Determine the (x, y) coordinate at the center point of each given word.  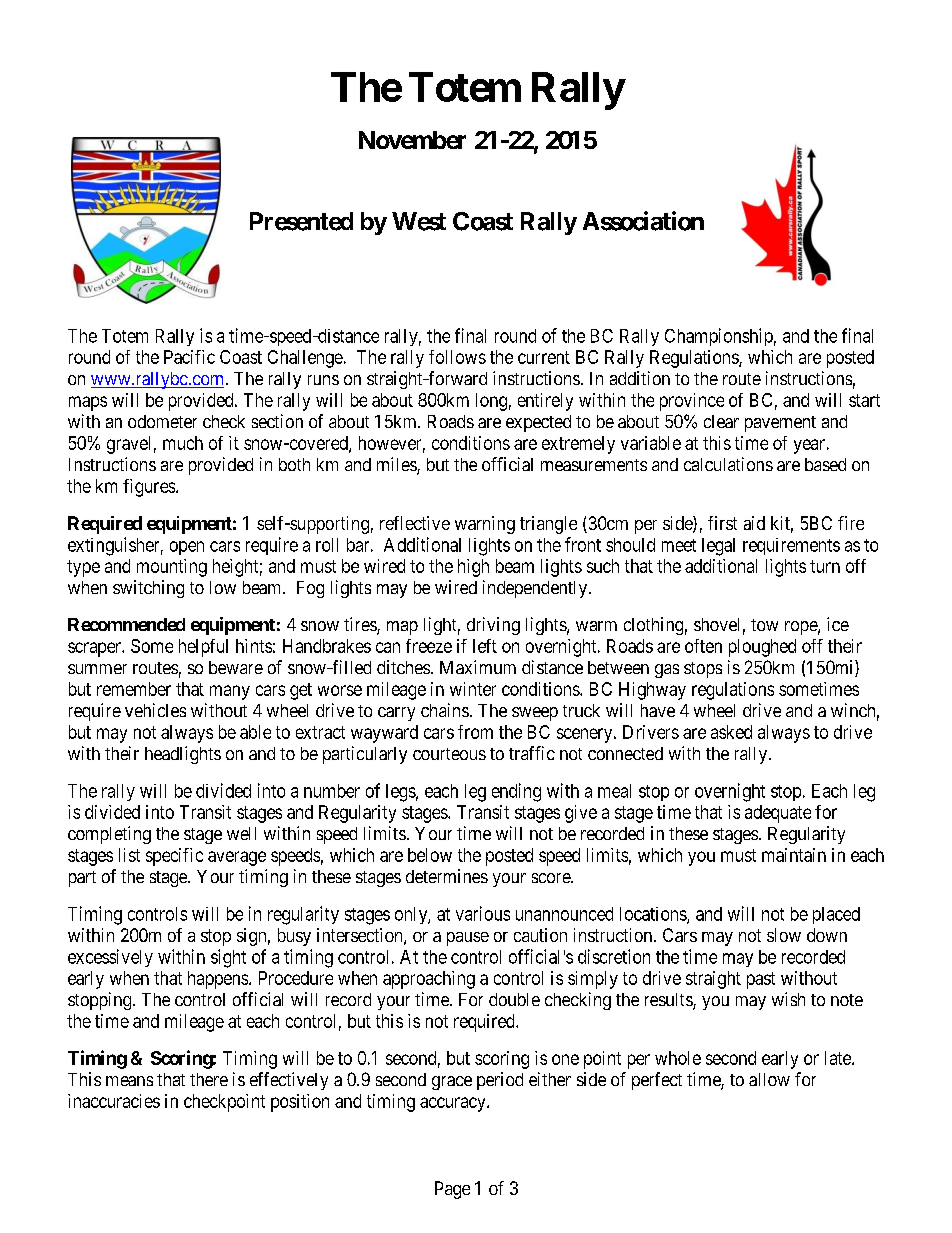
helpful (203, 648)
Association (643, 221)
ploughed (762, 648)
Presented (301, 221)
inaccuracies (114, 1101)
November (412, 140)
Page (452, 1190)
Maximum (478, 667)
